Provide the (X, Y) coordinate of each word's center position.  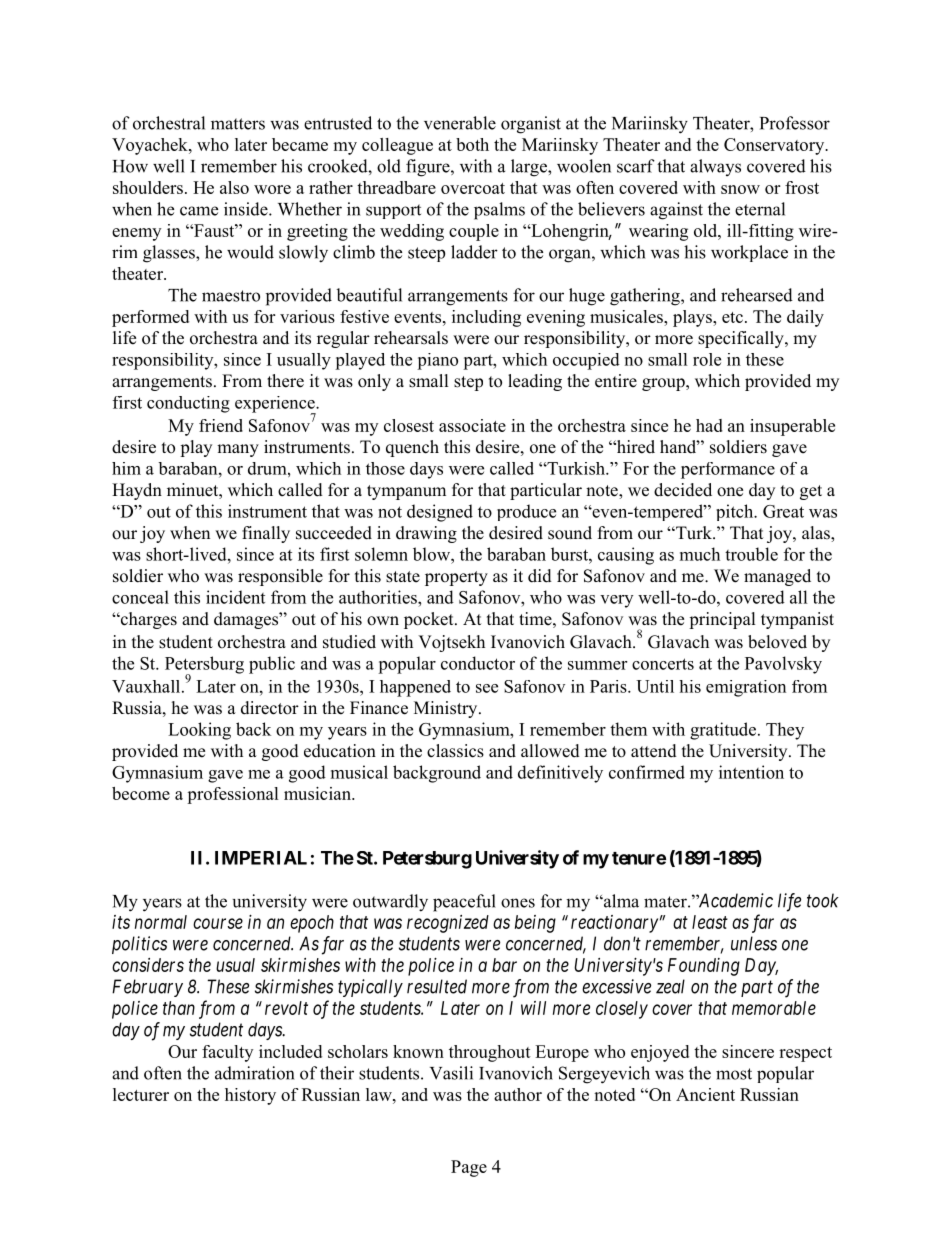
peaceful (464, 903)
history (250, 1096)
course (218, 923)
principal (722, 620)
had (709, 425)
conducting (188, 404)
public (272, 665)
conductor (478, 663)
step (468, 383)
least (710, 922)
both (472, 144)
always (715, 167)
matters (238, 124)
